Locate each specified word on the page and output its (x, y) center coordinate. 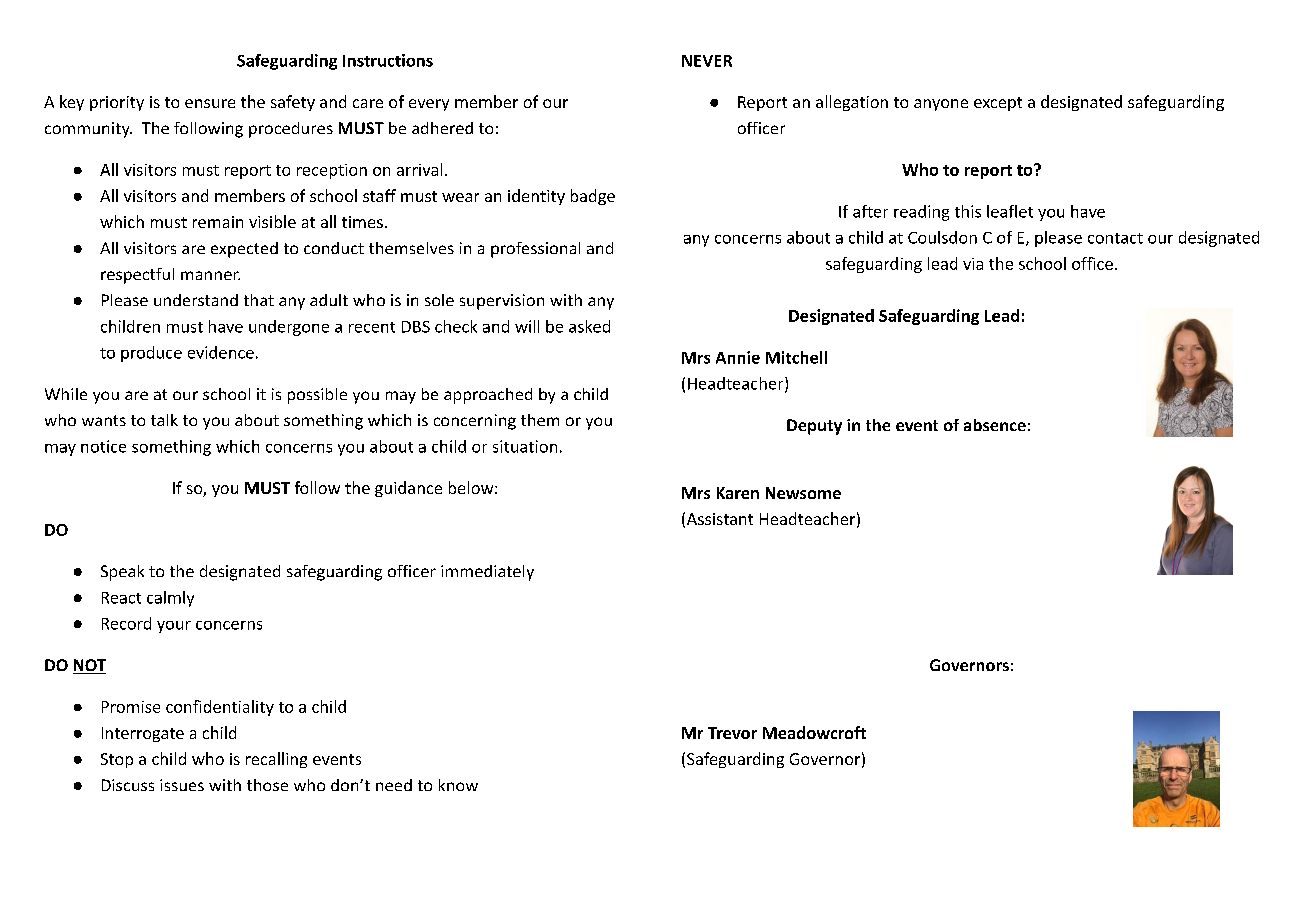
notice (103, 446)
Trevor (732, 733)
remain (218, 222)
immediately (487, 573)
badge (593, 197)
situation (525, 446)
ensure (210, 103)
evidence (221, 352)
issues (182, 785)
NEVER (707, 61)
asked (589, 326)
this (968, 211)
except (998, 104)
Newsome (803, 493)
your (174, 627)
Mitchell (796, 357)
